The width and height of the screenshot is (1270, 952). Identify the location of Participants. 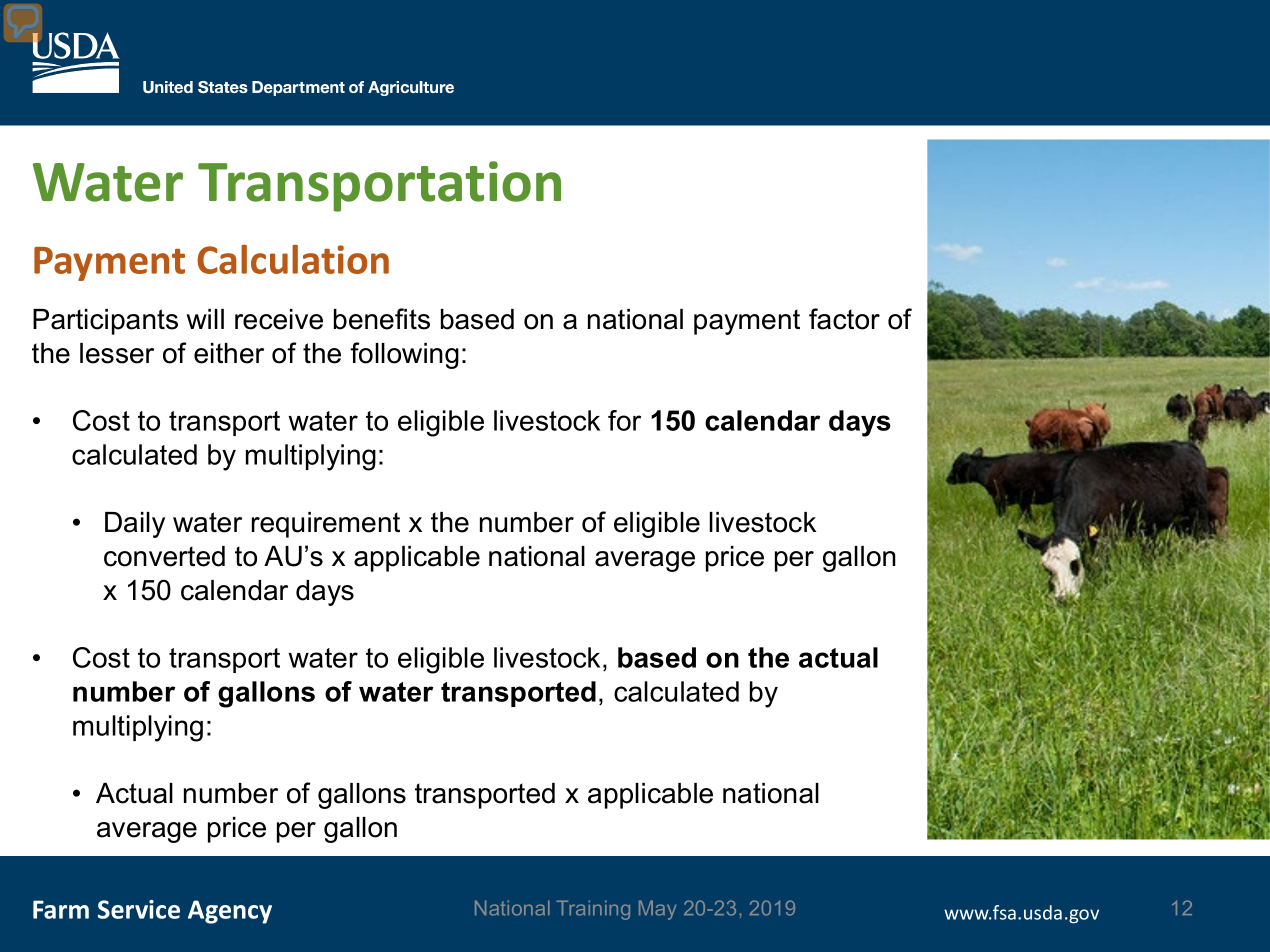
(105, 322).
